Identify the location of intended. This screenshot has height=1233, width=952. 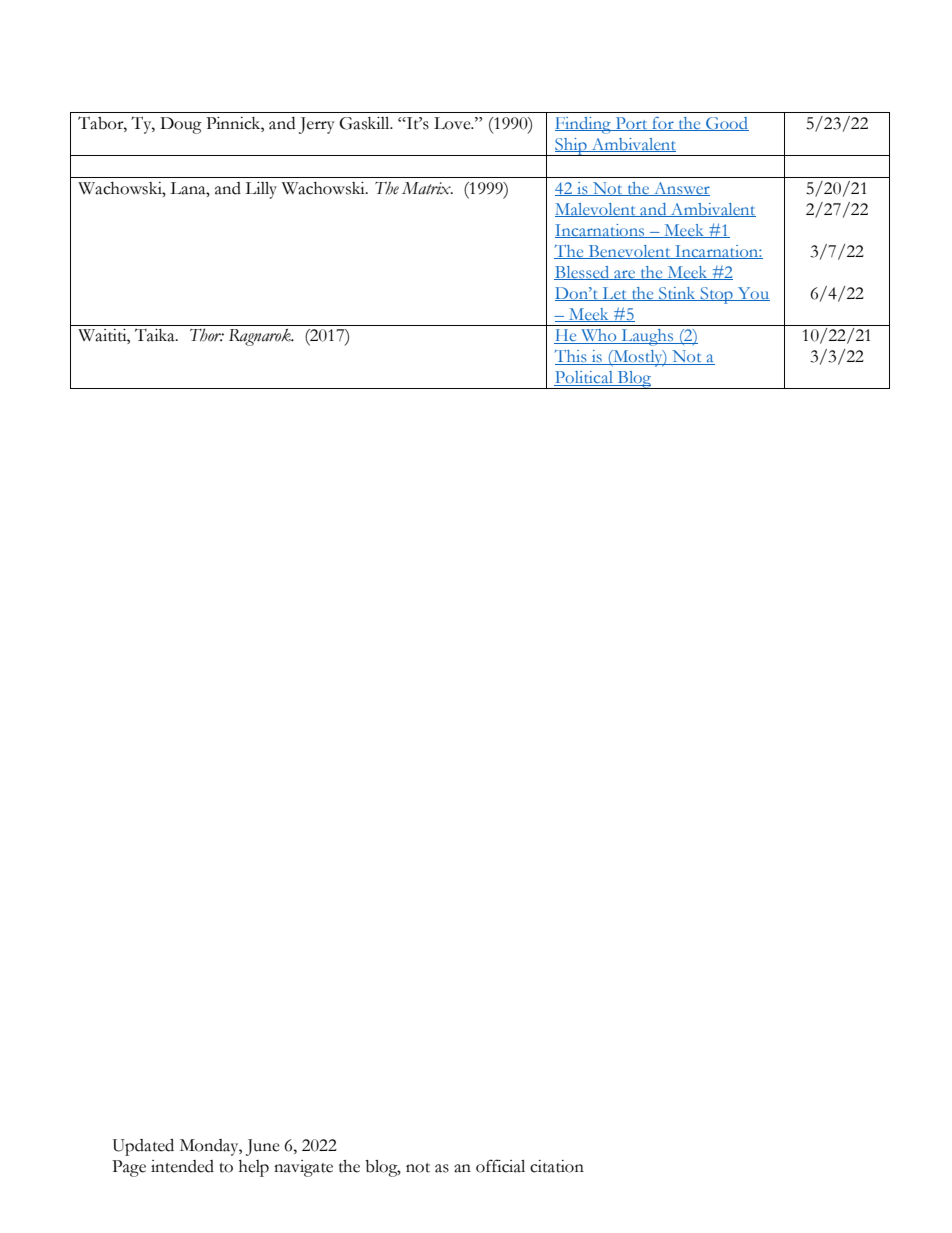
(182, 1166).
